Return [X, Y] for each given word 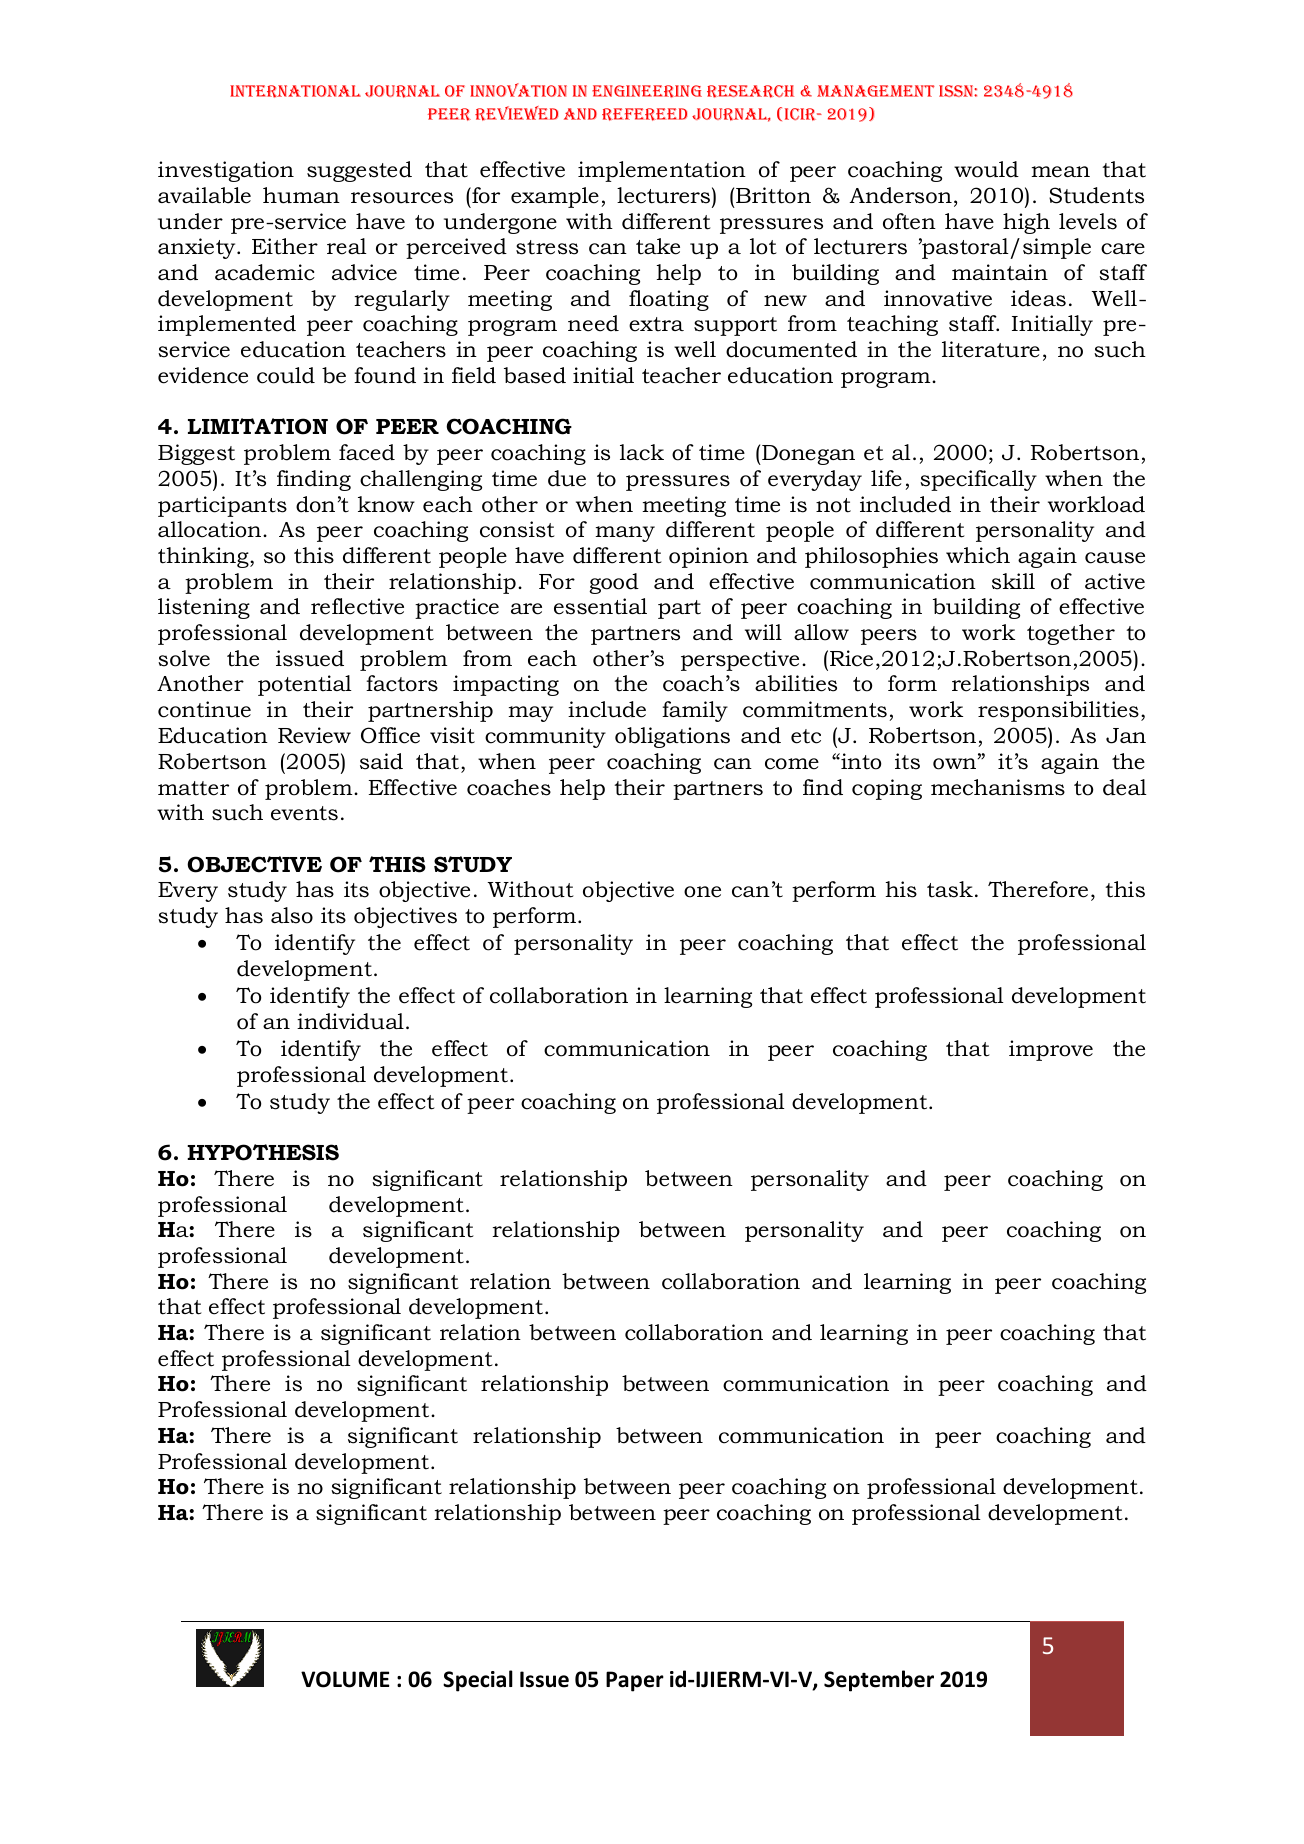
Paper [635, 1681]
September [879, 1681]
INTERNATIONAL [295, 91]
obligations [672, 737]
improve [1051, 1050]
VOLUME [345, 1679]
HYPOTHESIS [263, 1152]
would [986, 169]
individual [350, 1021]
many [625, 534]
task [950, 889]
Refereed [644, 114]
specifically [978, 480]
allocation [211, 529]
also [292, 915]
